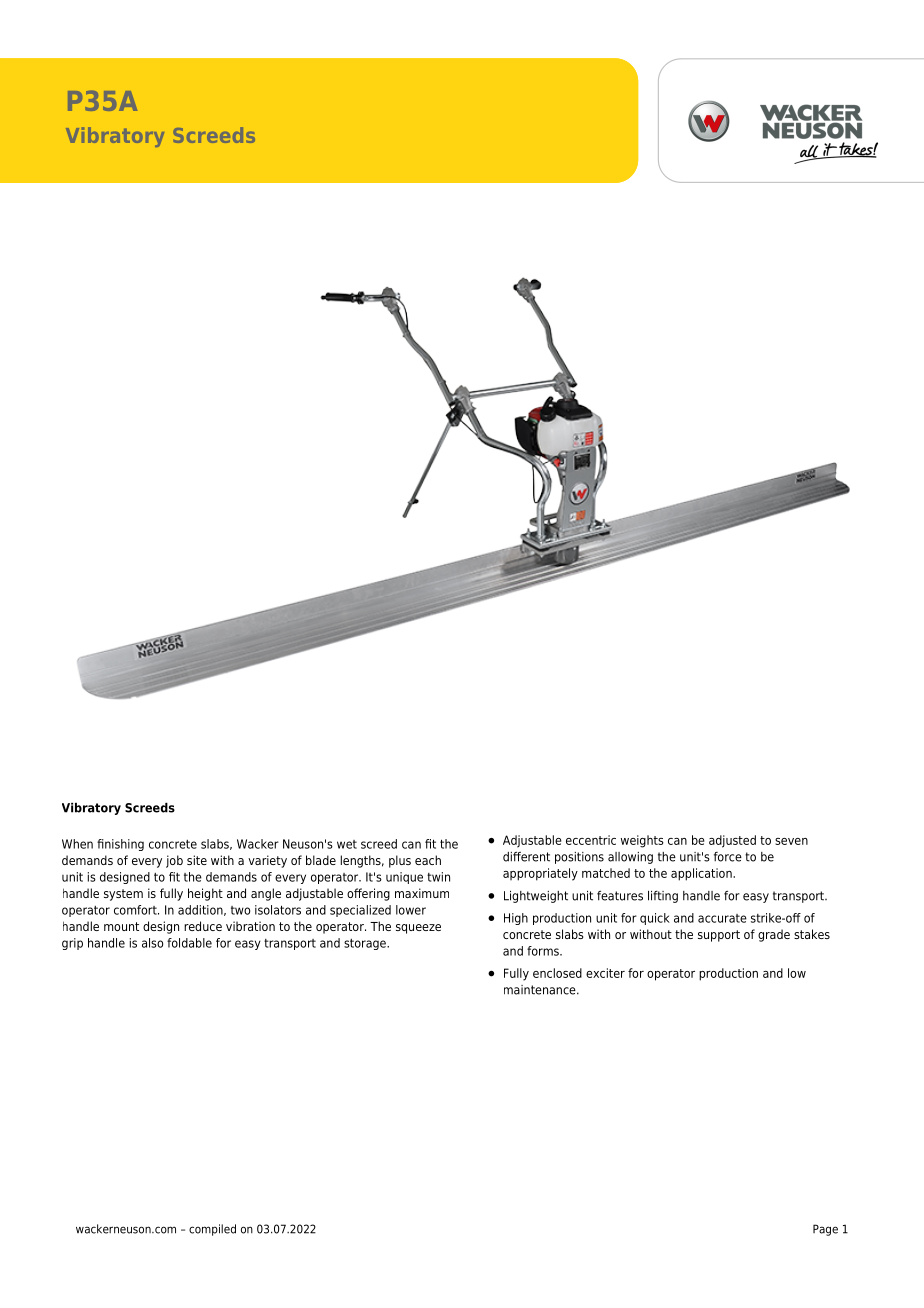  Describe the element at coordinates (728, 857) in the document. I see `force` at that location.
